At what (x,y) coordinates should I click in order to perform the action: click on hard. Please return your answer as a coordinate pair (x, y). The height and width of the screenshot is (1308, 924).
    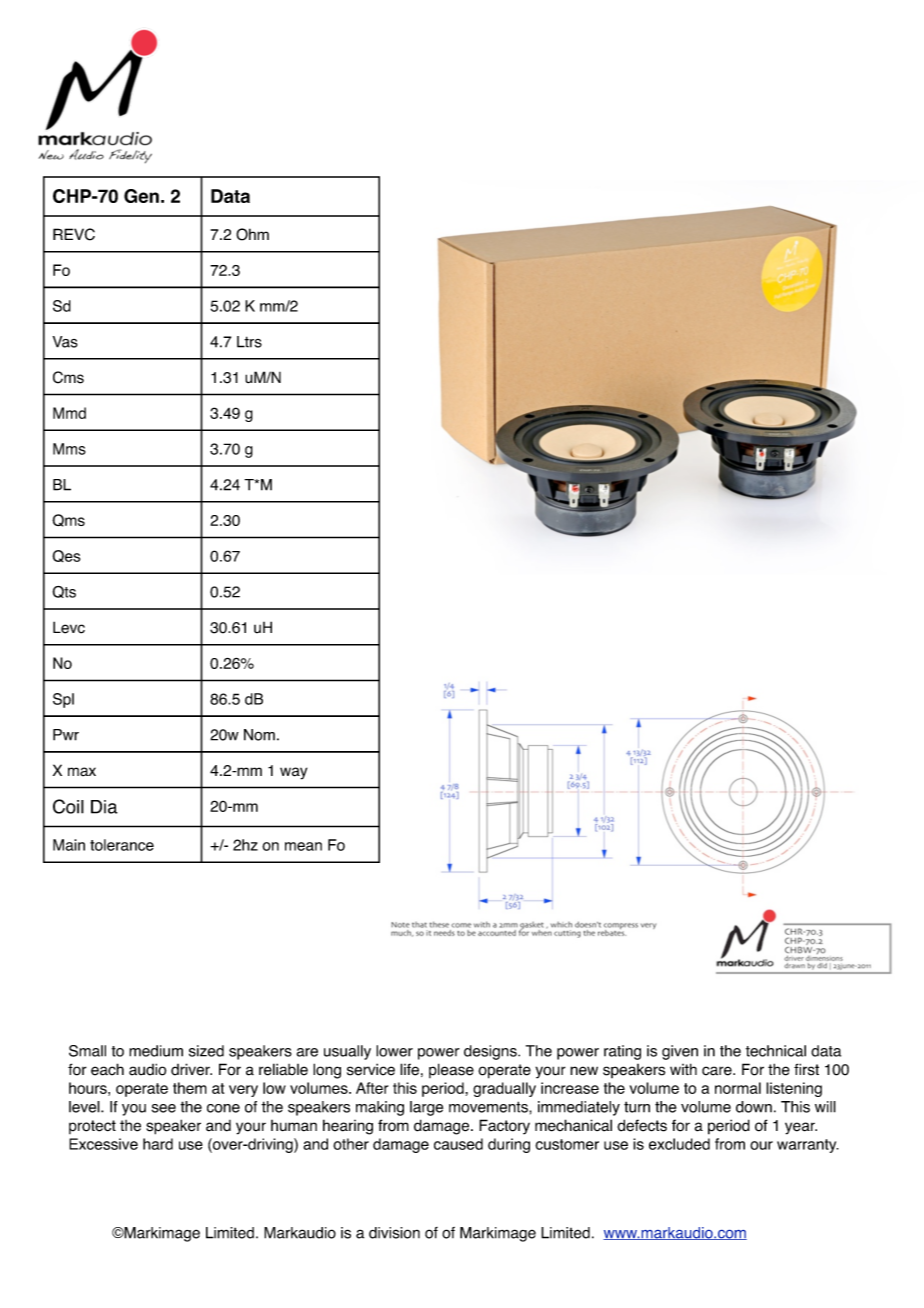
    Looking at the image, I should click on (158, 1144).
